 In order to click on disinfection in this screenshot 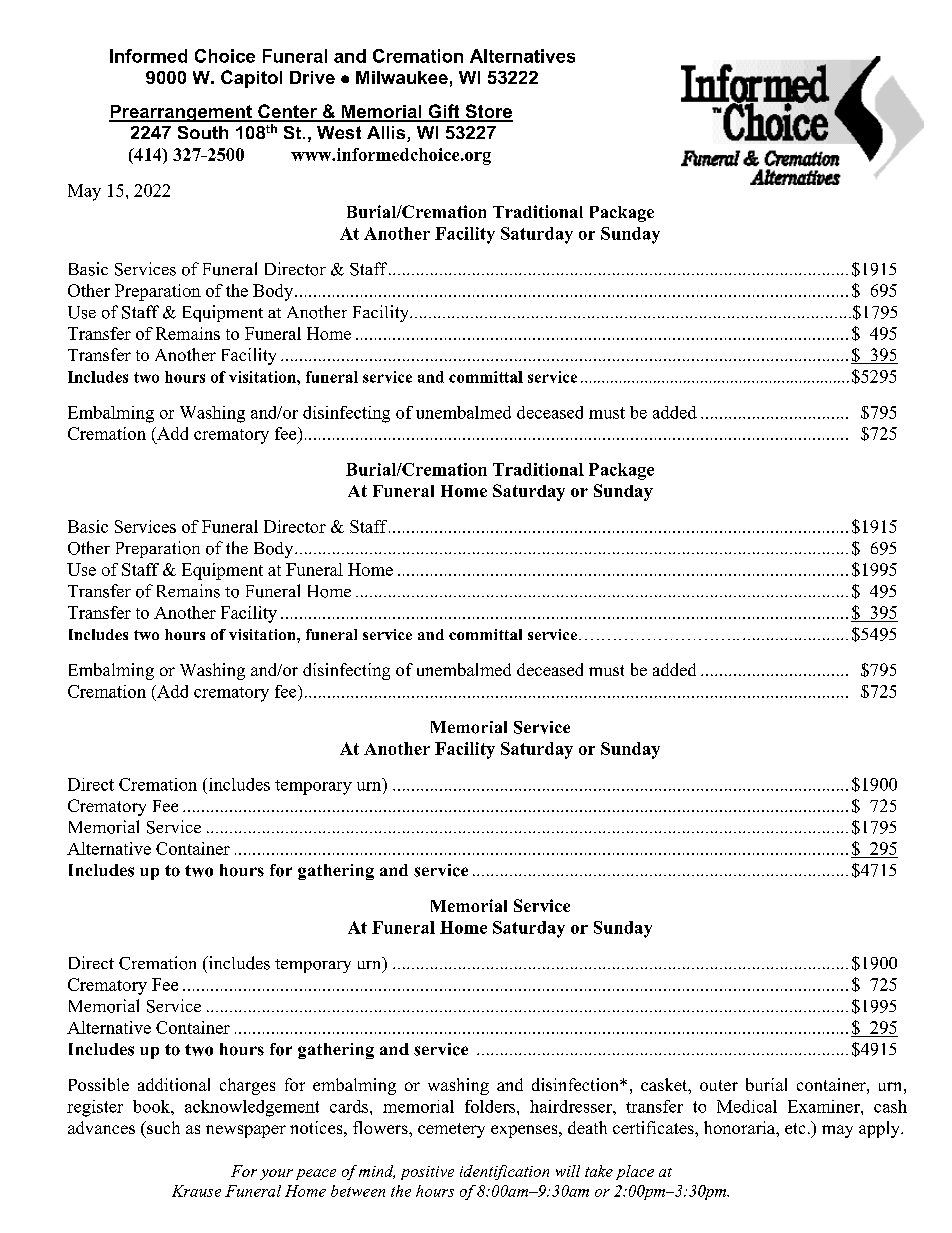, I will do `click(576, 1084)`.
